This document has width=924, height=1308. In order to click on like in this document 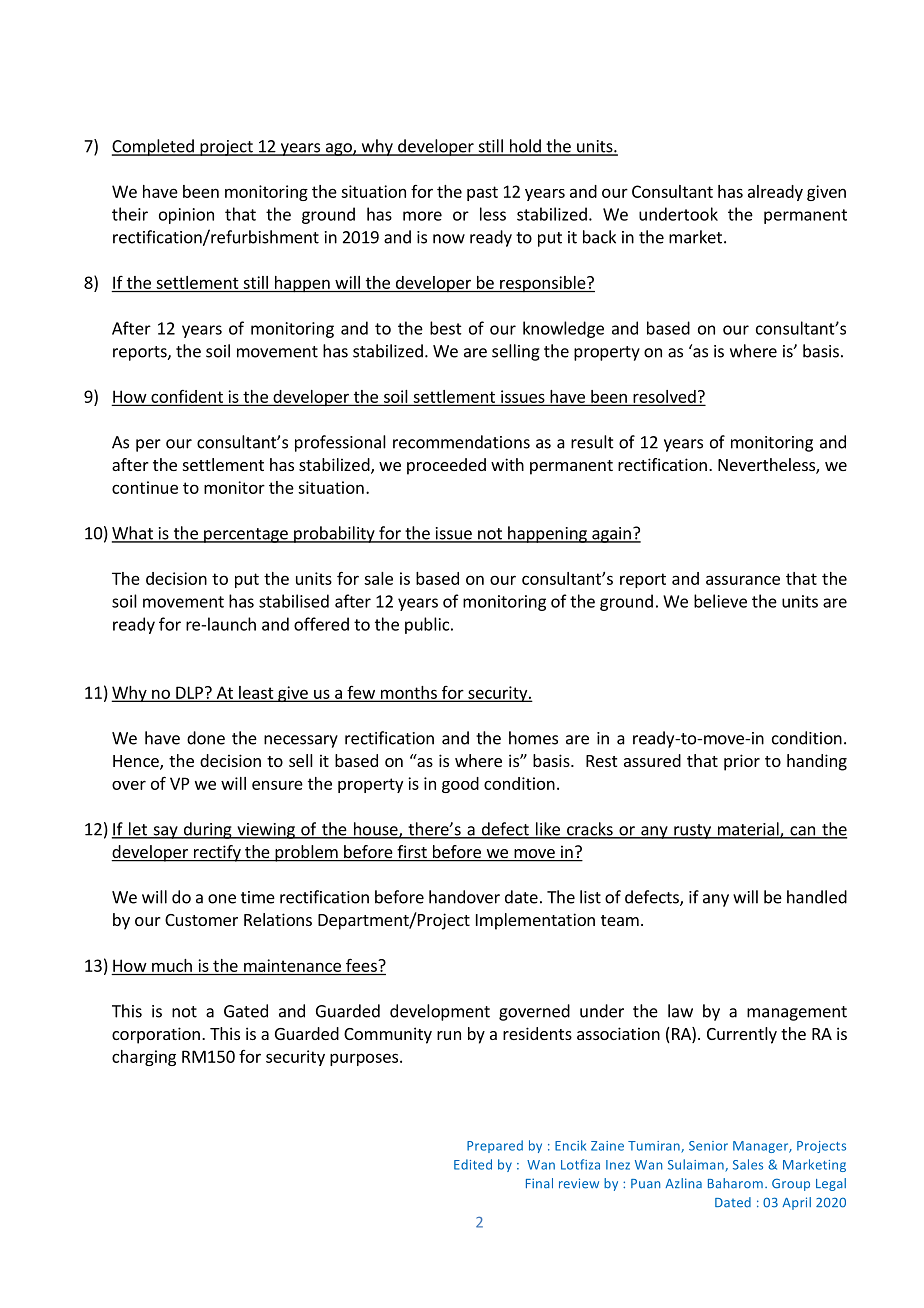, I will do `click(548, 830)`.
